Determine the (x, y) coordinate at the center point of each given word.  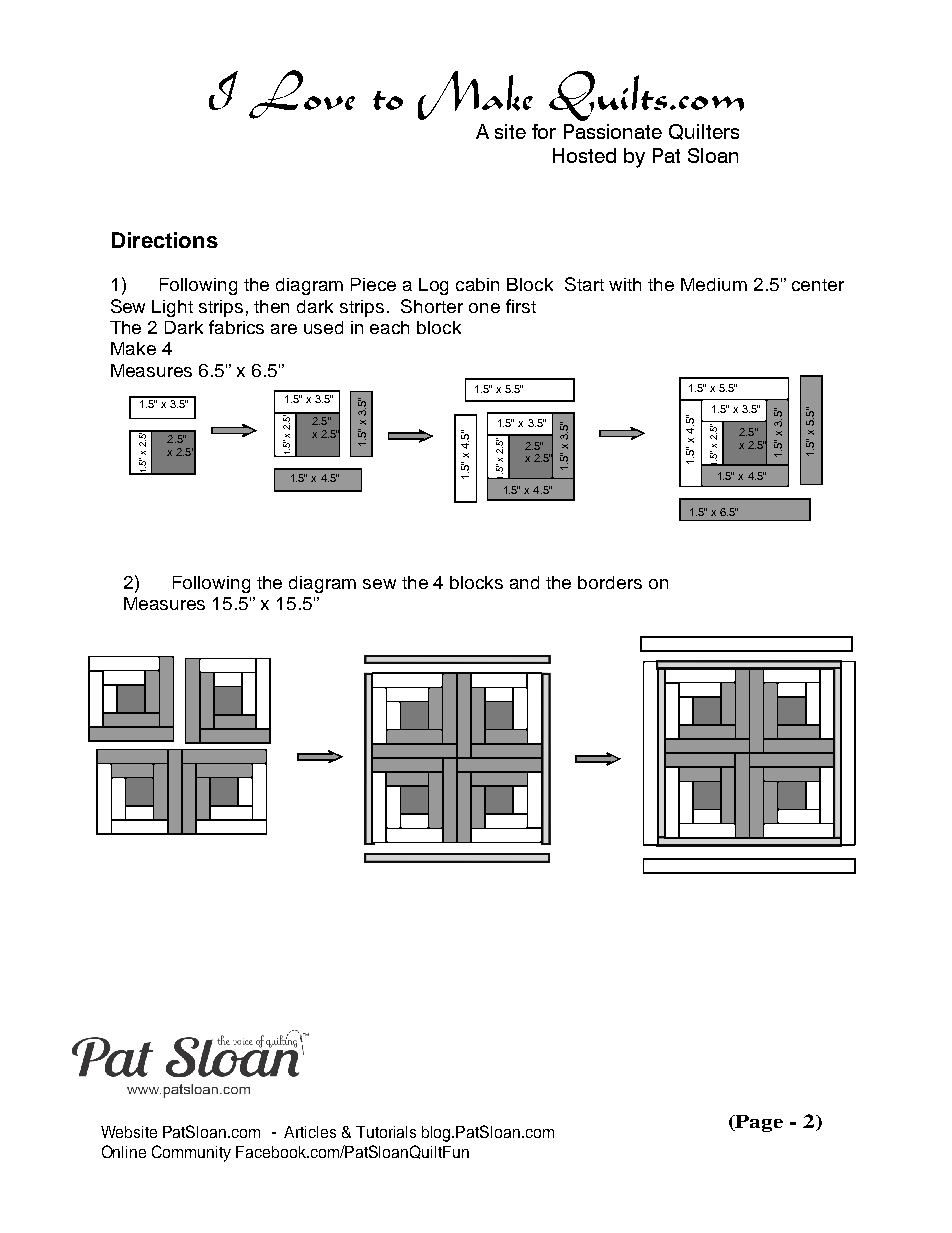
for (544, 131)
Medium (714, 284)
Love (302, 94)
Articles (310, 1132)
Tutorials (386, 1132)
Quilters (704, 132)
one (484, 308)
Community (191, 1153)
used (323, 327)
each (389, 327)
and (524, 582)
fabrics (236, 327)
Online (124, 1151)
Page (758, 1123)
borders (610, 582)
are (284, 329)
